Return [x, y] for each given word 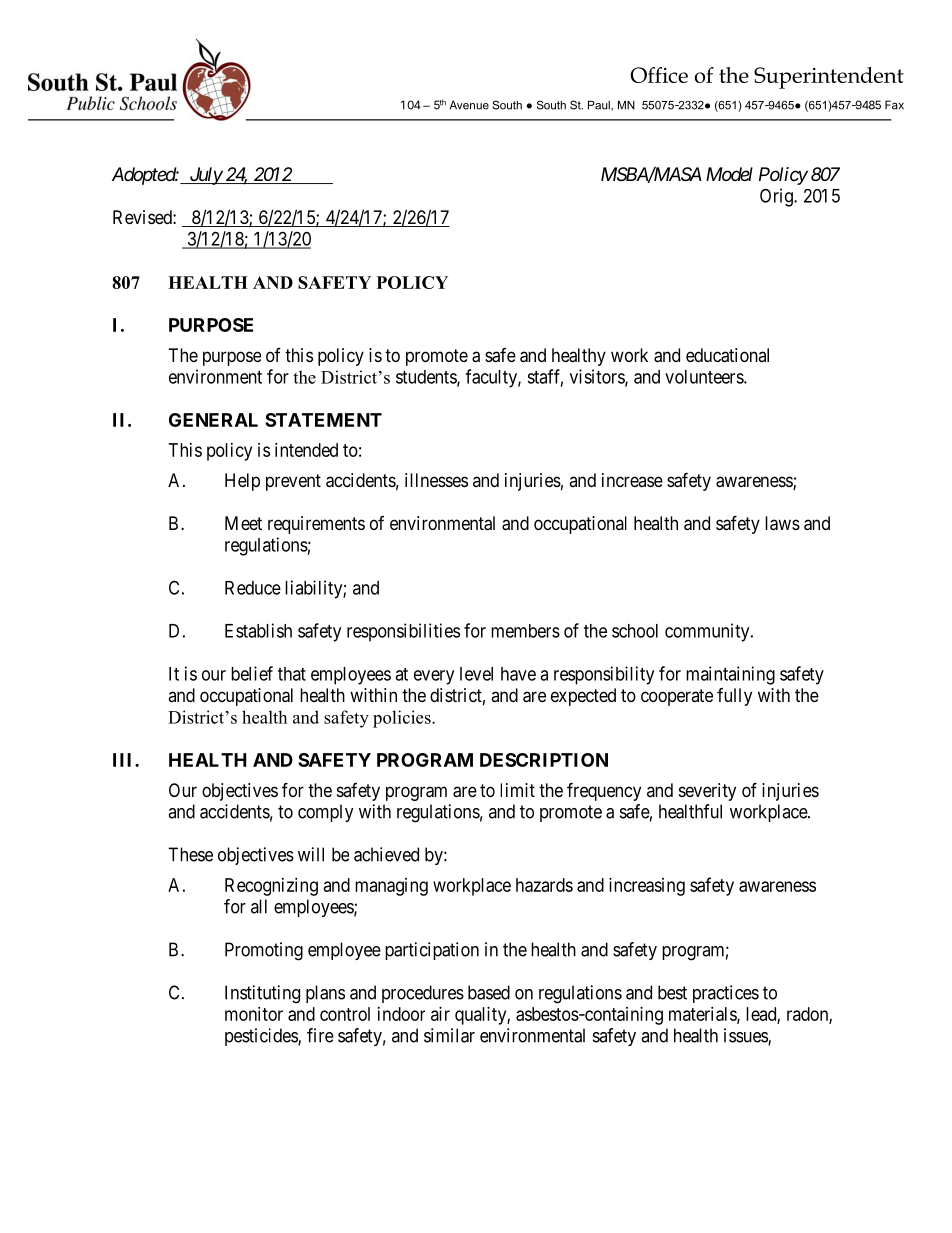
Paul [600, 106]
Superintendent [829, 78]
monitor [254, 1014]
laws [782, 523]
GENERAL [213, 420]
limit [517, 790]
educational [727, 355]
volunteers [705, 377]
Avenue [469, 105]
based [489, 992]
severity [707, 792]
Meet [243, 523]
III [124, 760]
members [525, 631]
